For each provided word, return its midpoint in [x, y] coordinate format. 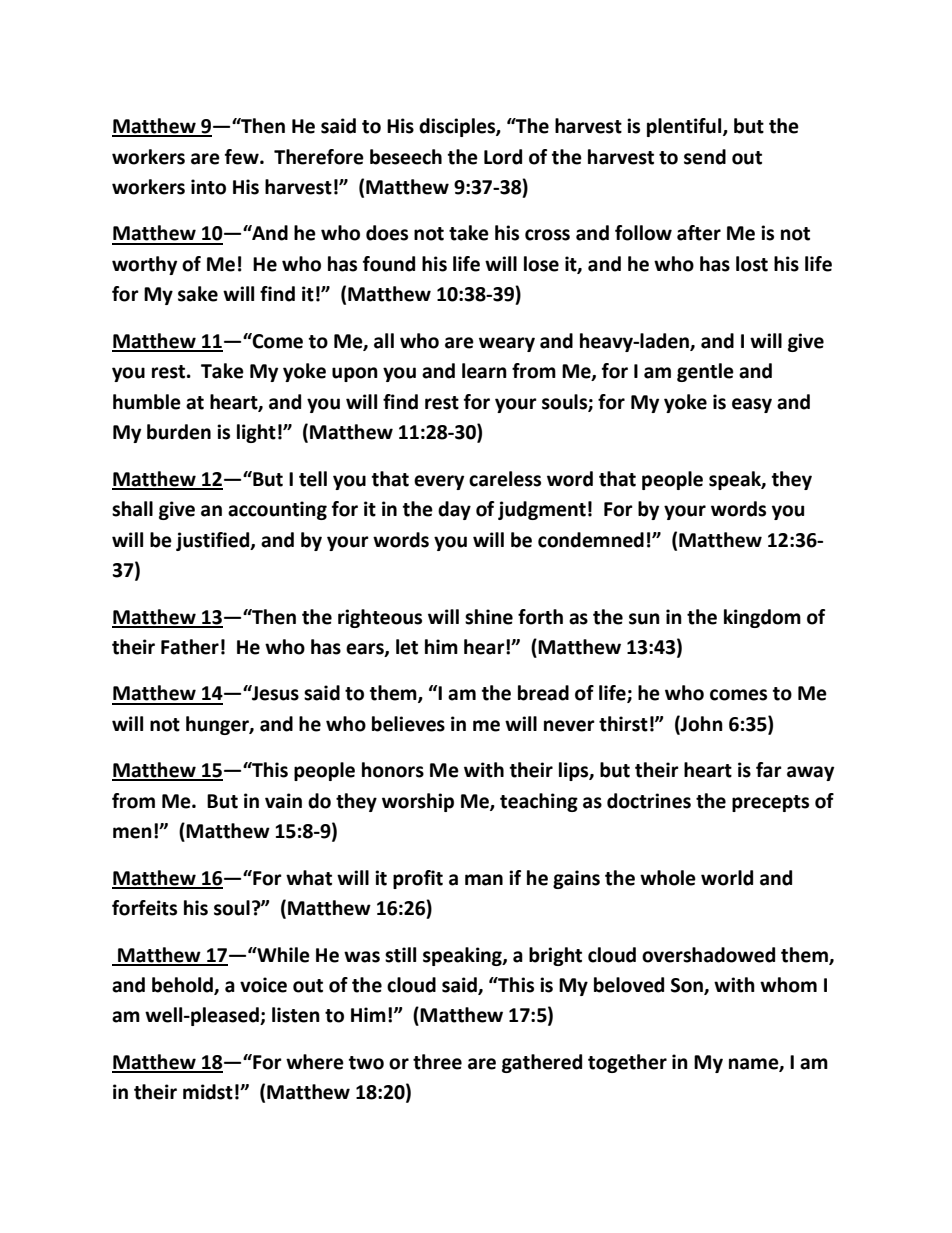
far [769, 770]
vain [283, 801]
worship [418, 802]
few [243, 157]
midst [208, 1092]
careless [505, 479]
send [705, 157]
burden [179, 432]
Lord [503, 157]
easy [752, 405]
